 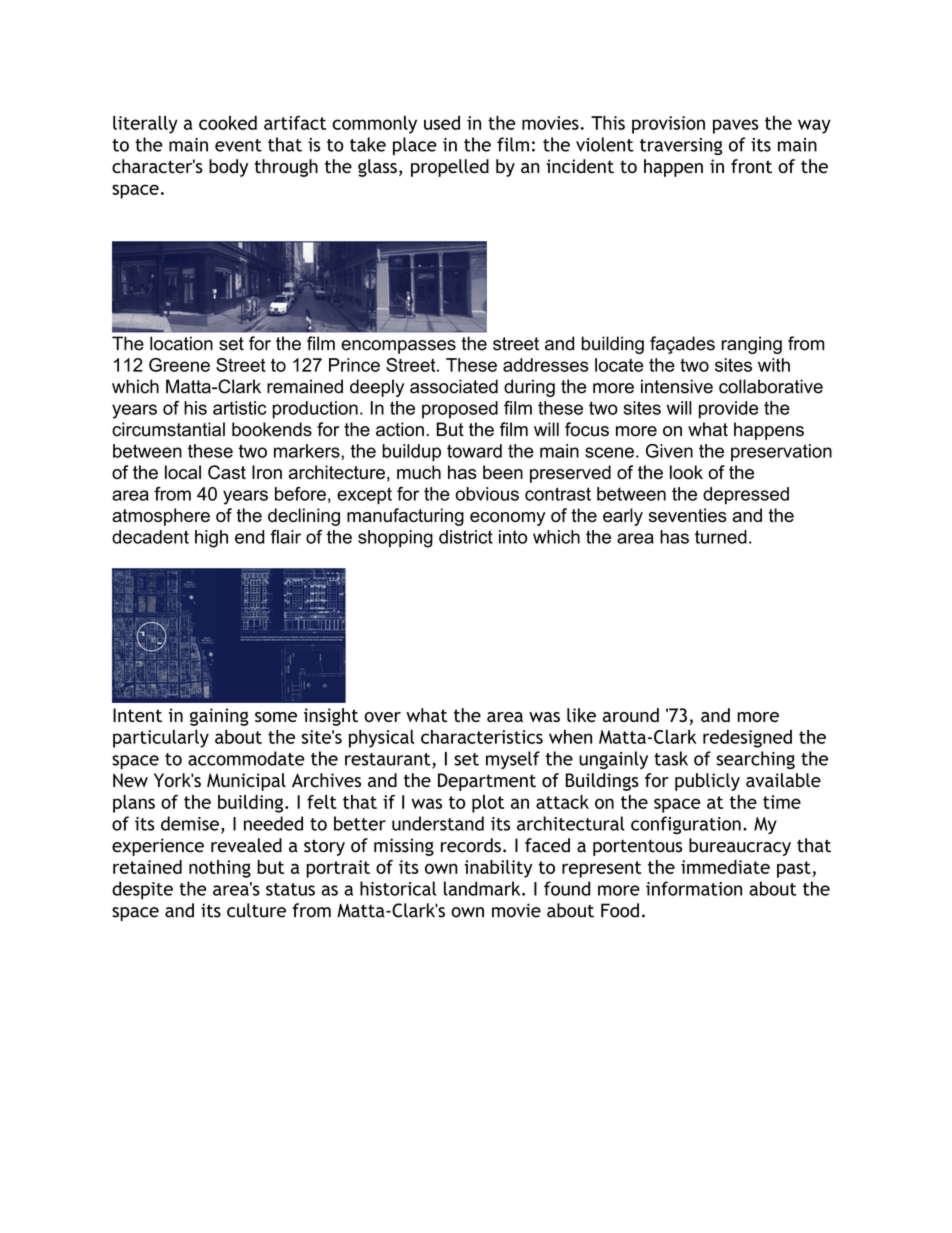 I want to click on provide, so click(x=728, y=410).
